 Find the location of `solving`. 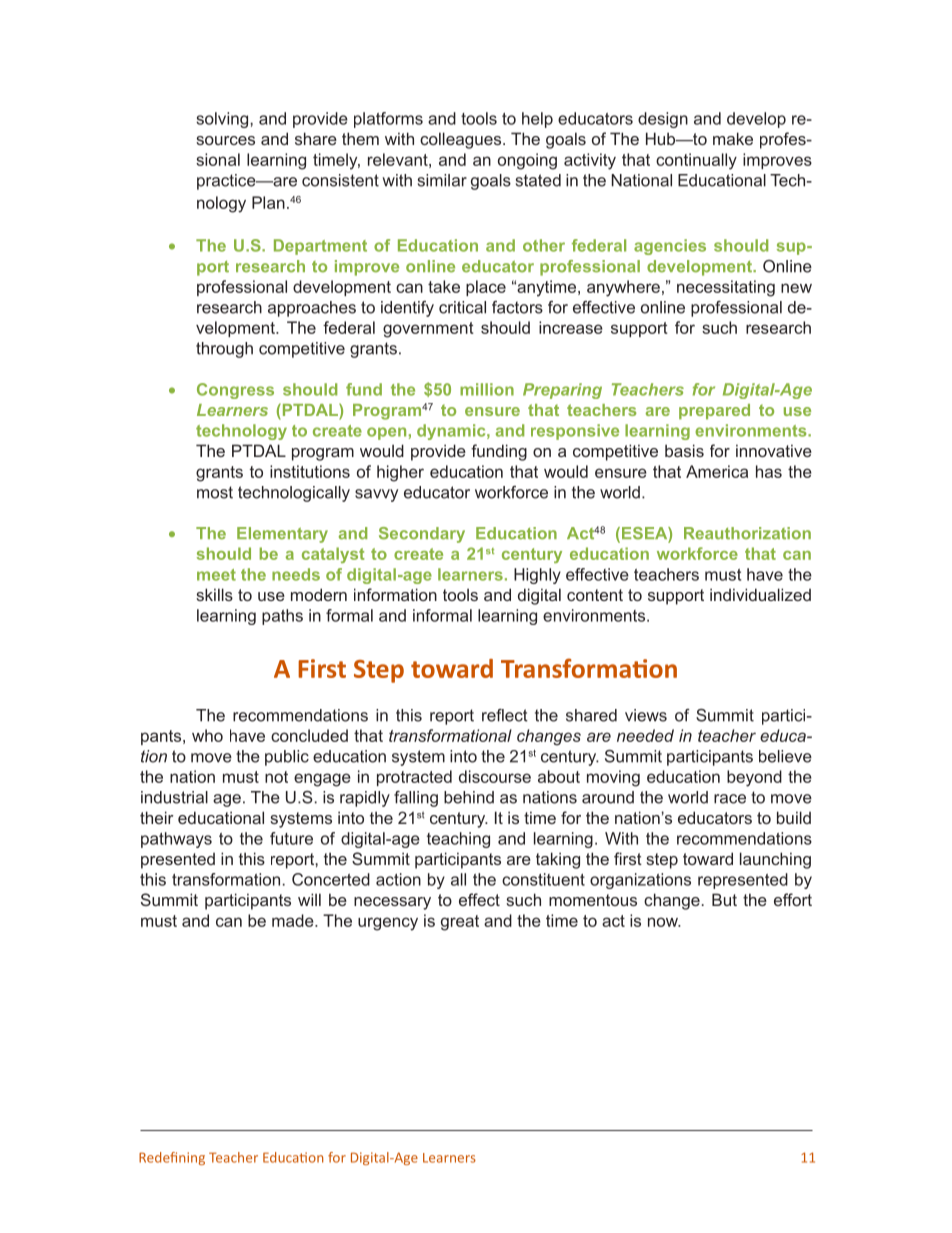

solving is located at coordinates (223, 120).
